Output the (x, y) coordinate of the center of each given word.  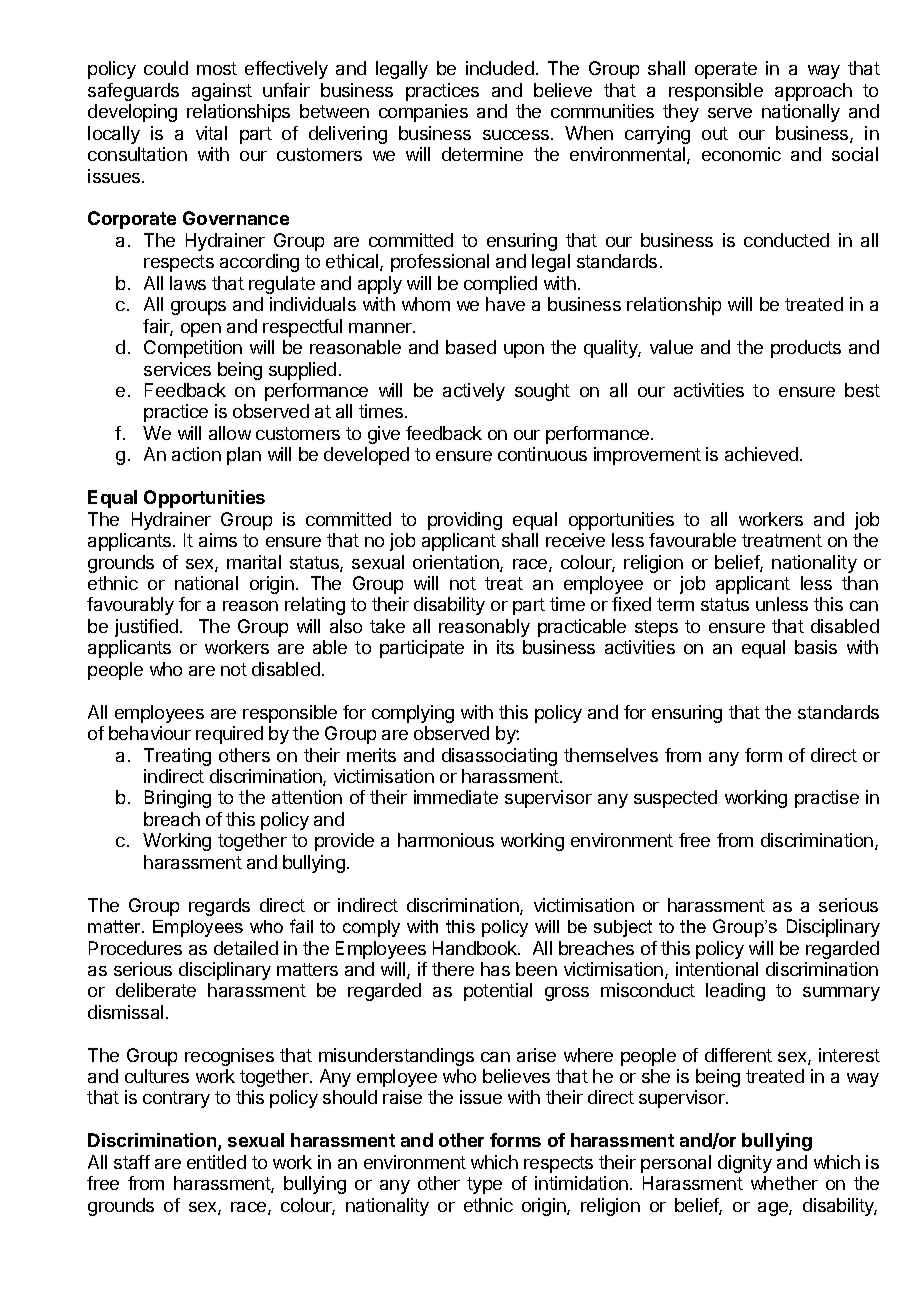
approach (813, 92)
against (222, 92)
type (484, 1185)
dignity (745, 1164)
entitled (216, 1162)
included (500, 68)
